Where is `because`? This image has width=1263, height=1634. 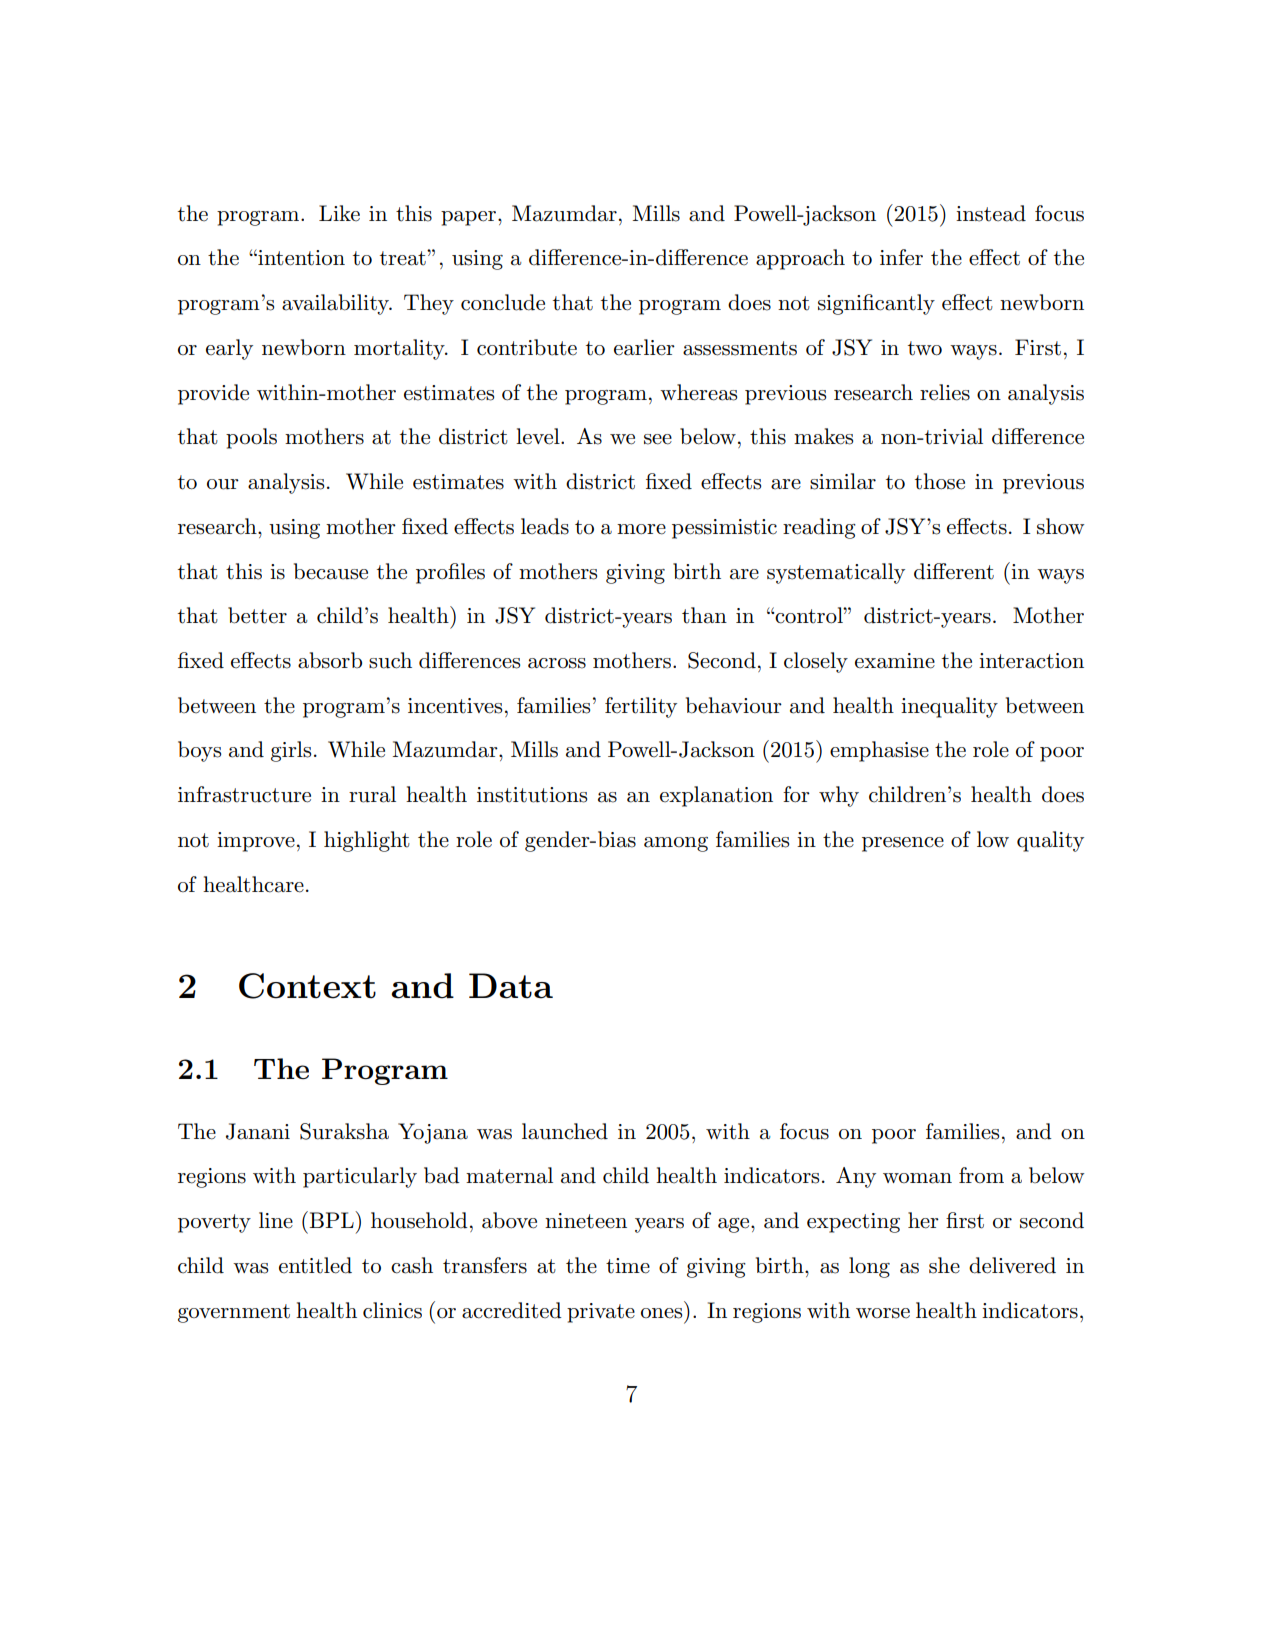 because is located at coordinates (331, 571).
